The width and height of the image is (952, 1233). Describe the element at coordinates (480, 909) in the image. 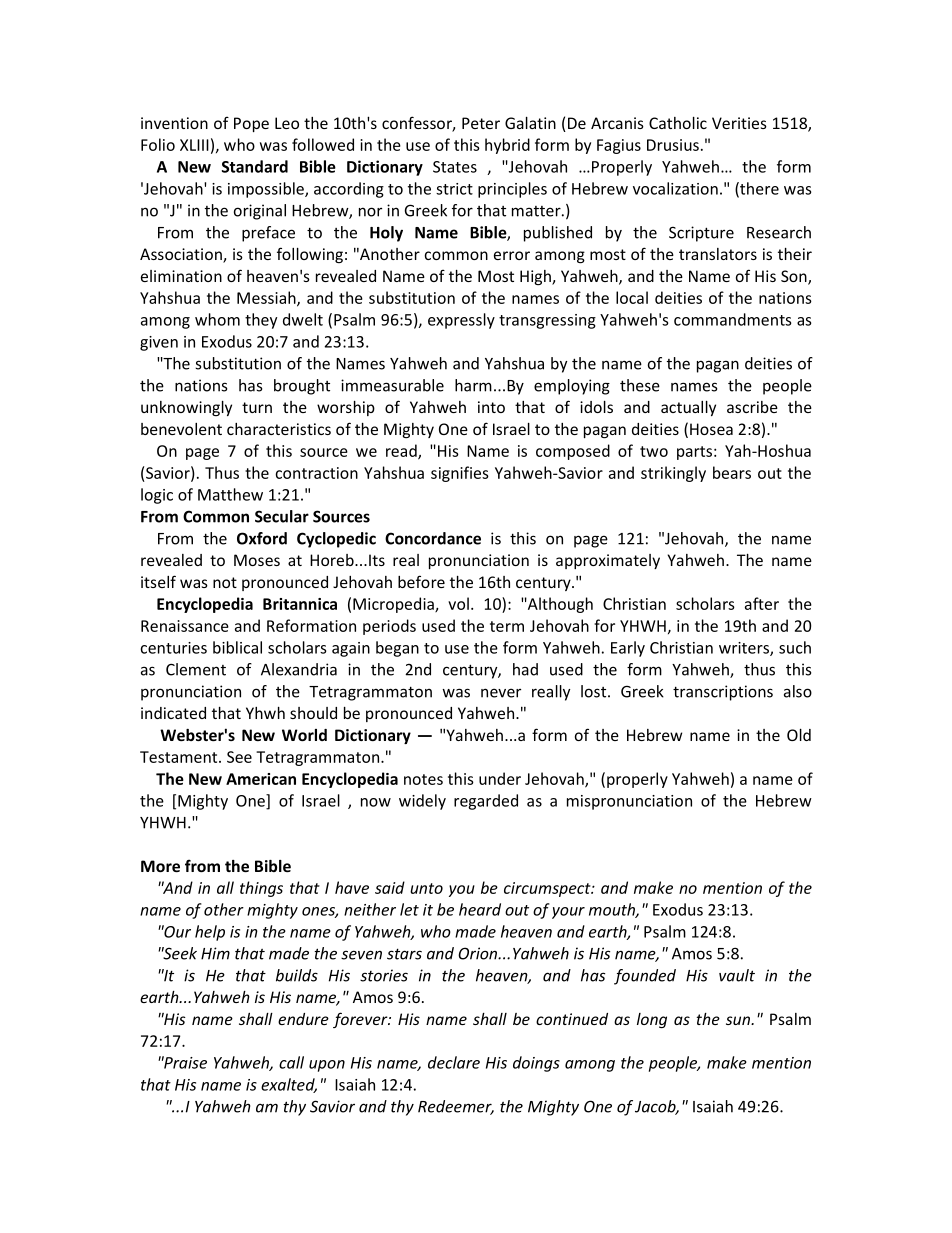

I see `heard` at that location.
